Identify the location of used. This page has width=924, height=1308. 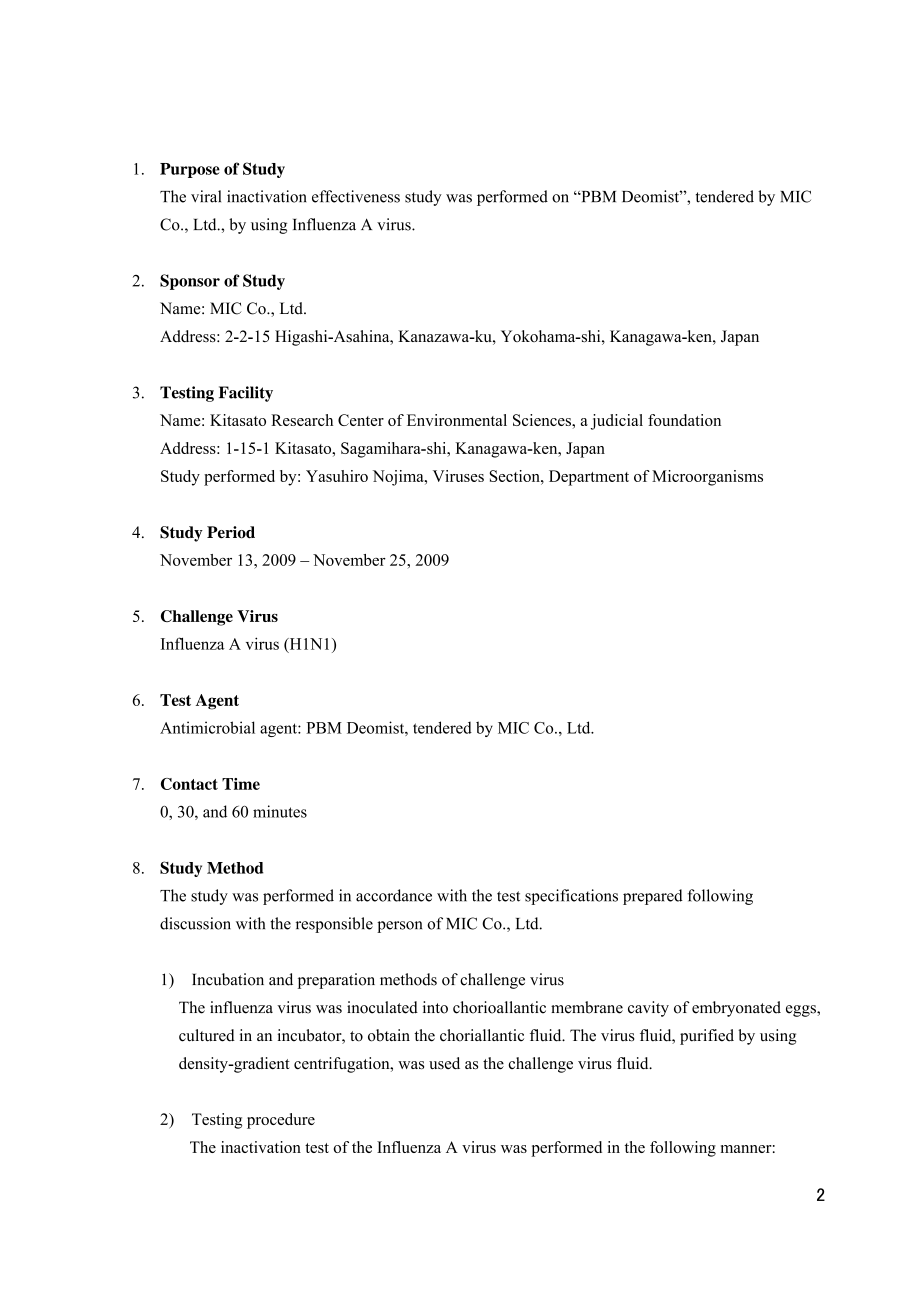
(444, 1063).
